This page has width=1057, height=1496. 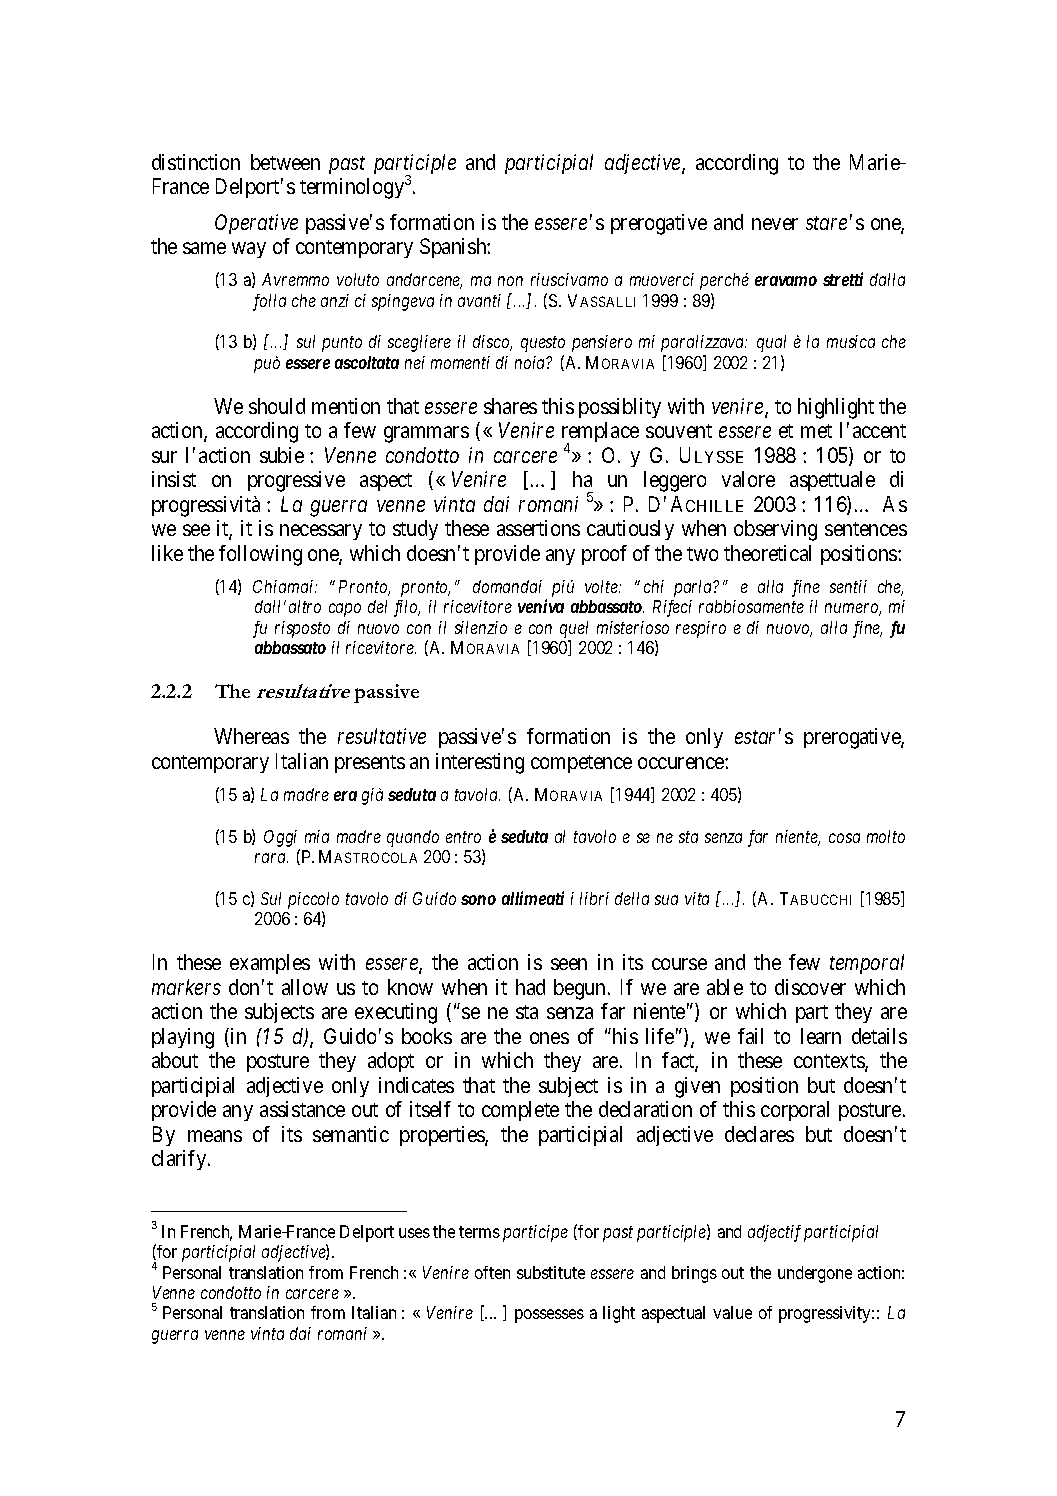 I want to click on non, so click(x=510, y=281).
